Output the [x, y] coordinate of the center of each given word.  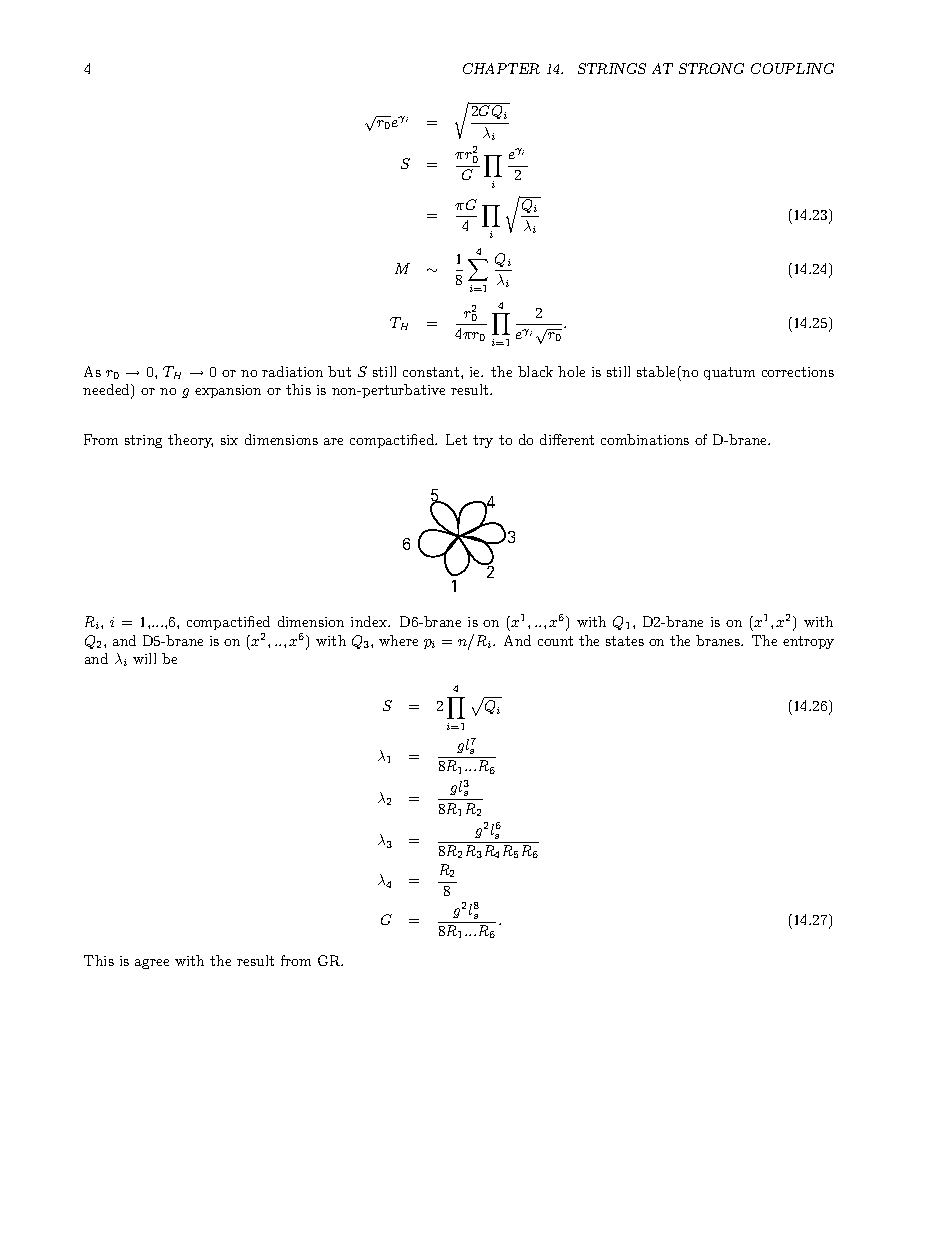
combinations [645, 439]
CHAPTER [501, 68]
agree [152, 964]
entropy [808, 642]
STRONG [711, 68]
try [483, 441]
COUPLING [792, 68]
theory [190, 441]
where [398, 640]
